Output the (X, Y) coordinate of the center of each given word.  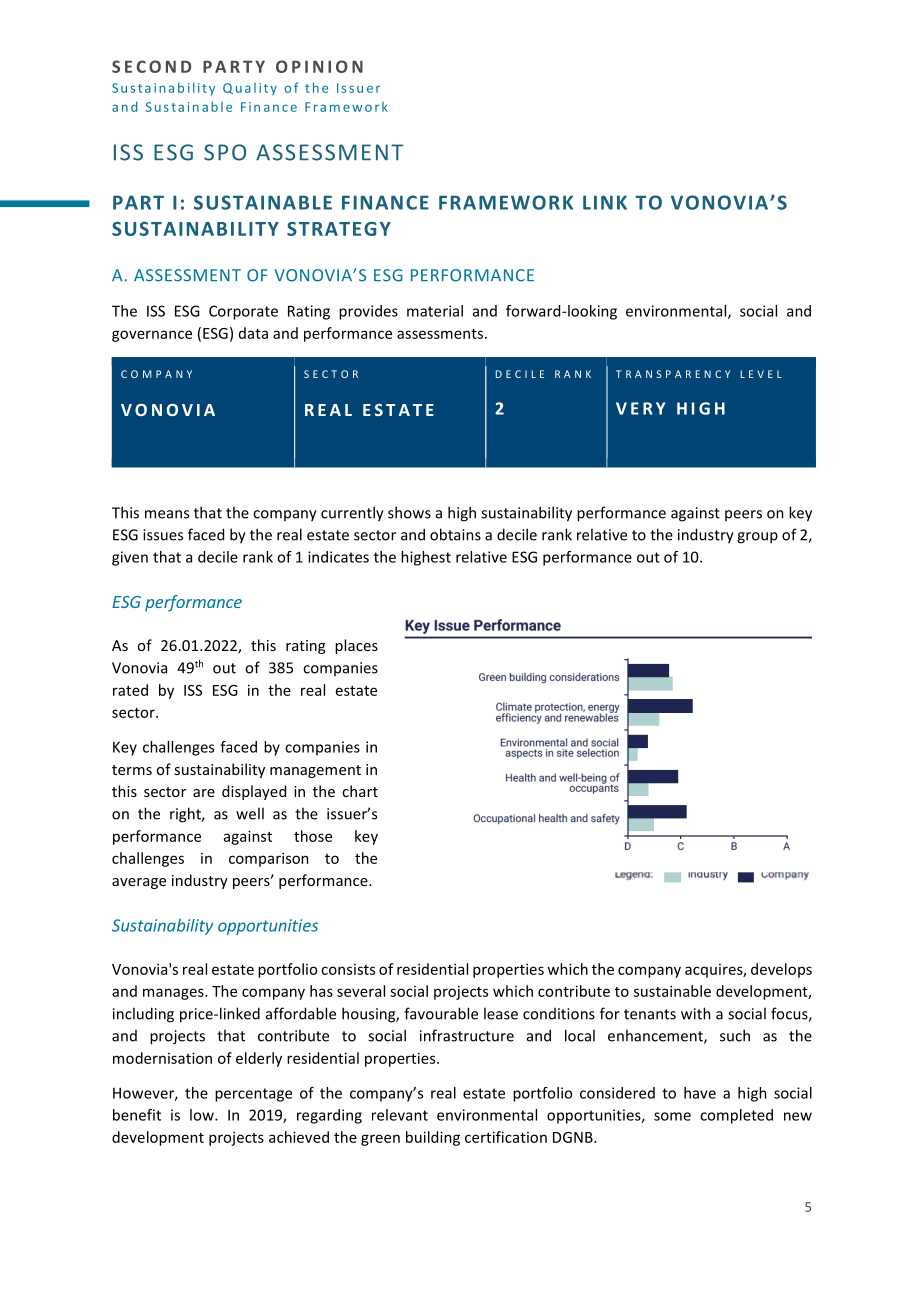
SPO (225, 152)
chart (360, 791)
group (757, 538)
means (167, 514)
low (203, 1115)
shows (409, 512)
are (204, 793)
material (435, 311)
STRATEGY (339, 229)
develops (781, 970)
